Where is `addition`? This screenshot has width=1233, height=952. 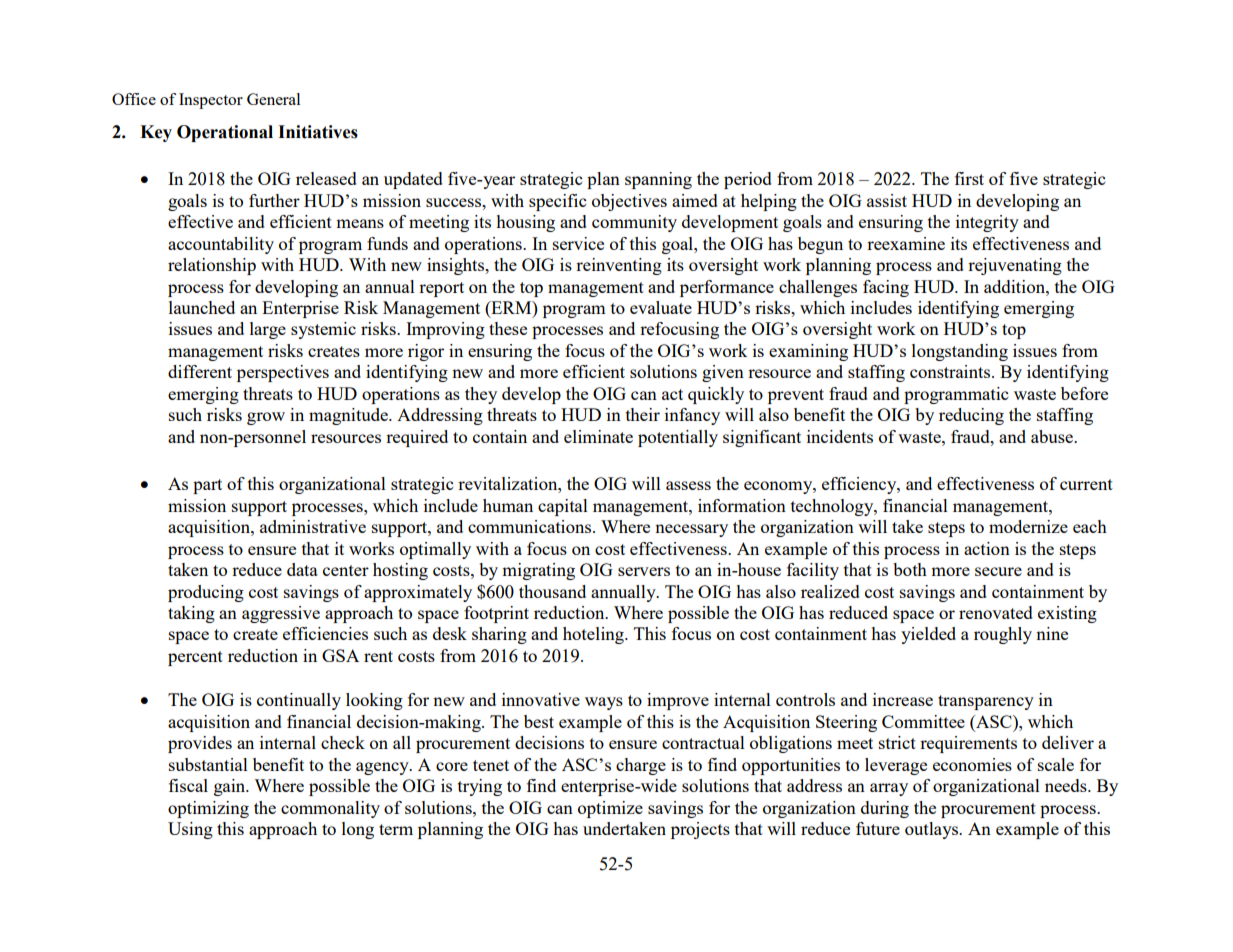 addition is located at coordinates (1015, 286).
